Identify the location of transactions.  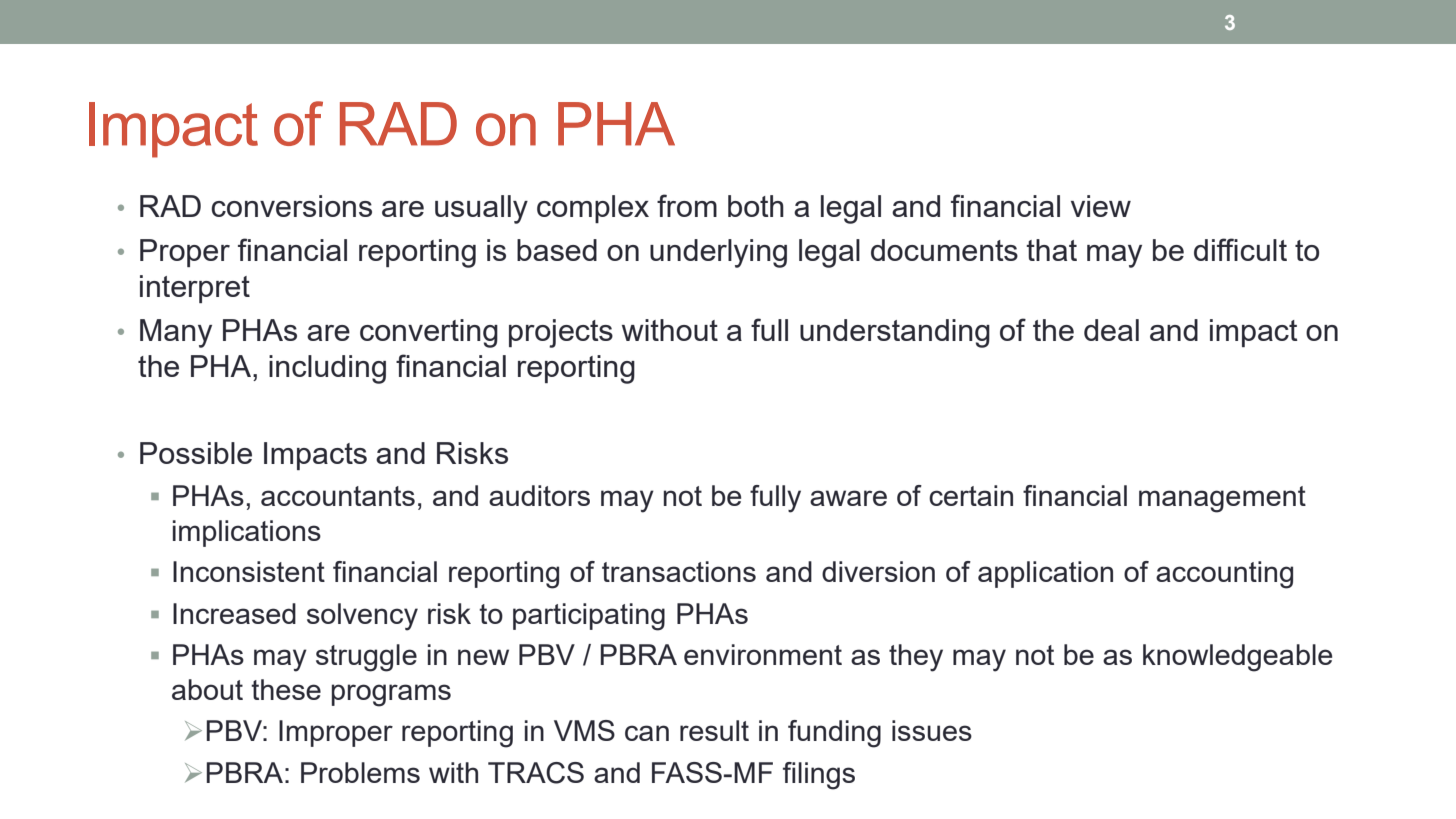
(679, 571).
